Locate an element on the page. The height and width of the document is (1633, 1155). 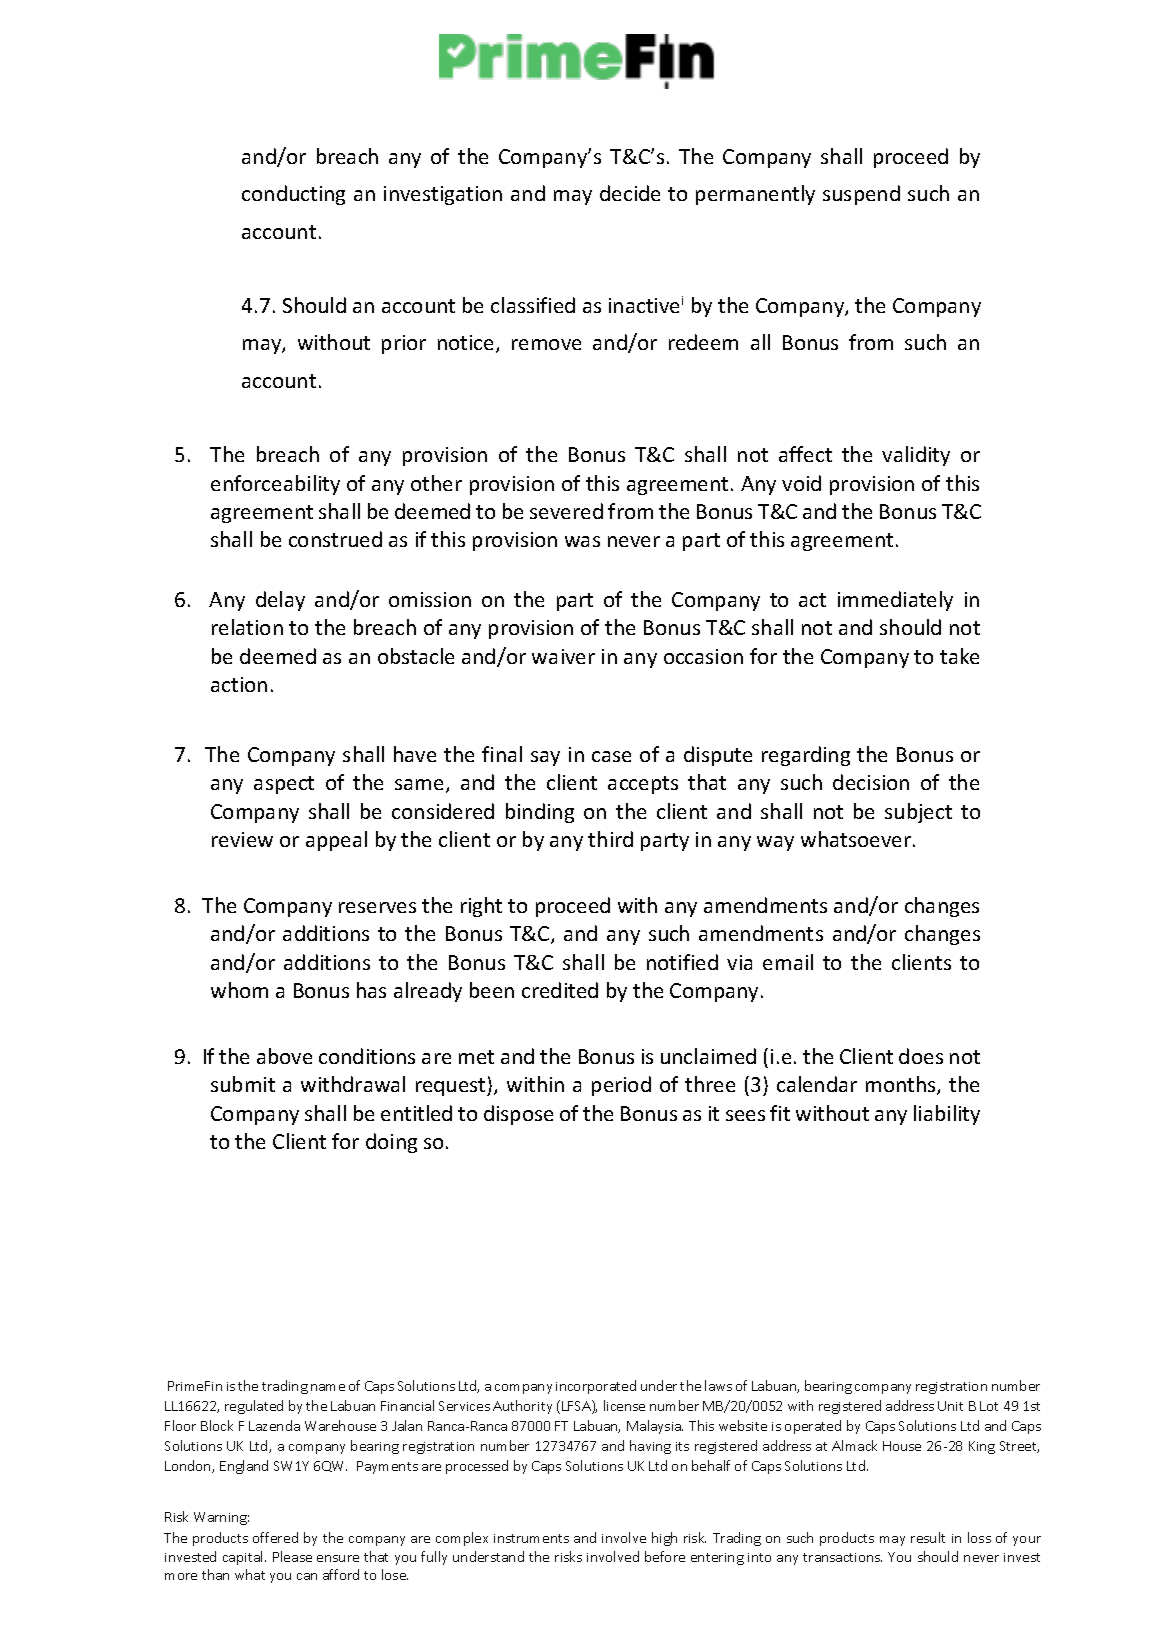
review is located at coordinates (242, 839).
